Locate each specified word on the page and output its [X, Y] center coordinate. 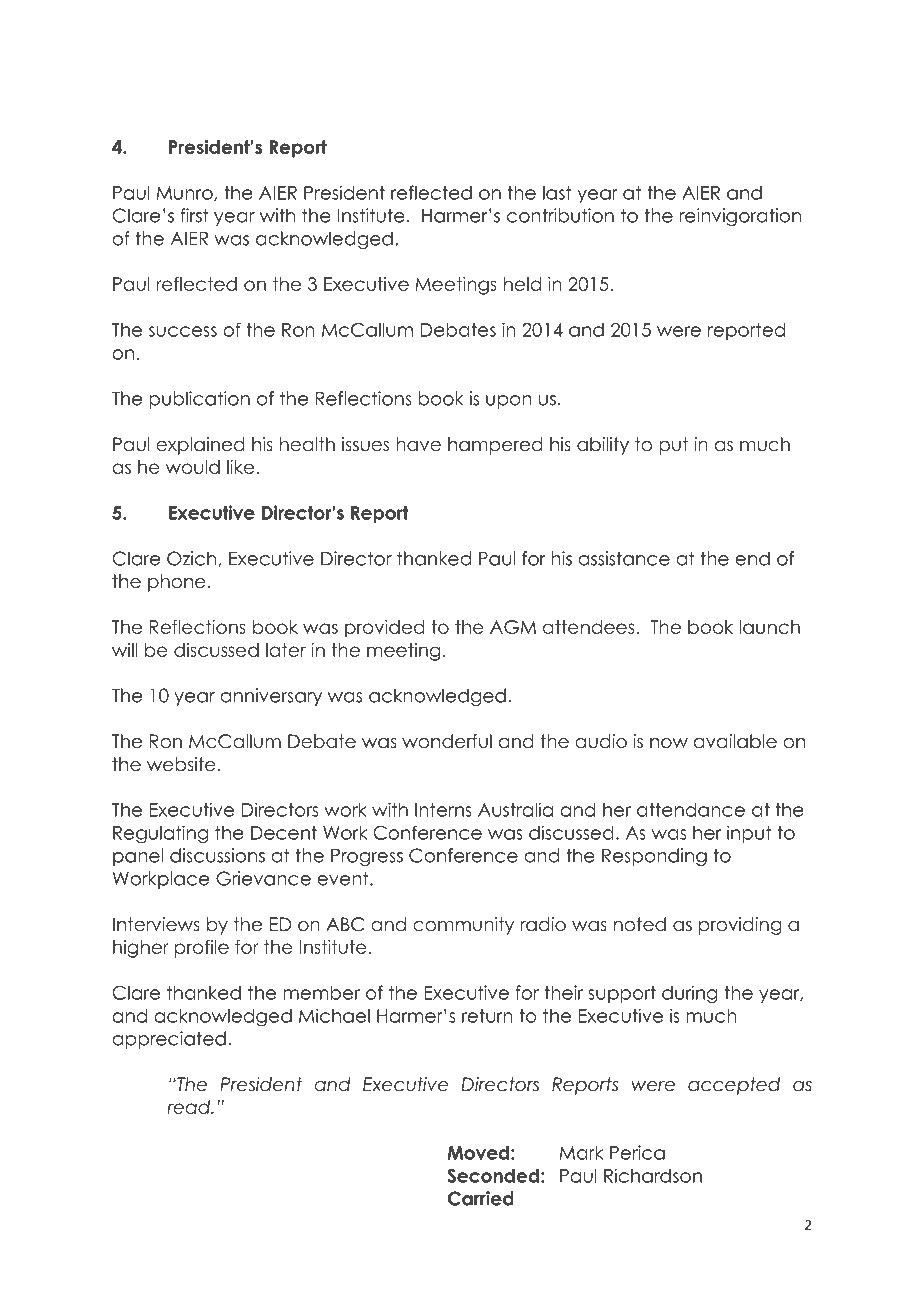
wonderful [447, 741]
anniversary [271, 697]
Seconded [493, 1175]
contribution [560, 215]
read [190, 1107]
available [735, 741]
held [522, 284]
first [195, 215]
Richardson [653, 1175]
